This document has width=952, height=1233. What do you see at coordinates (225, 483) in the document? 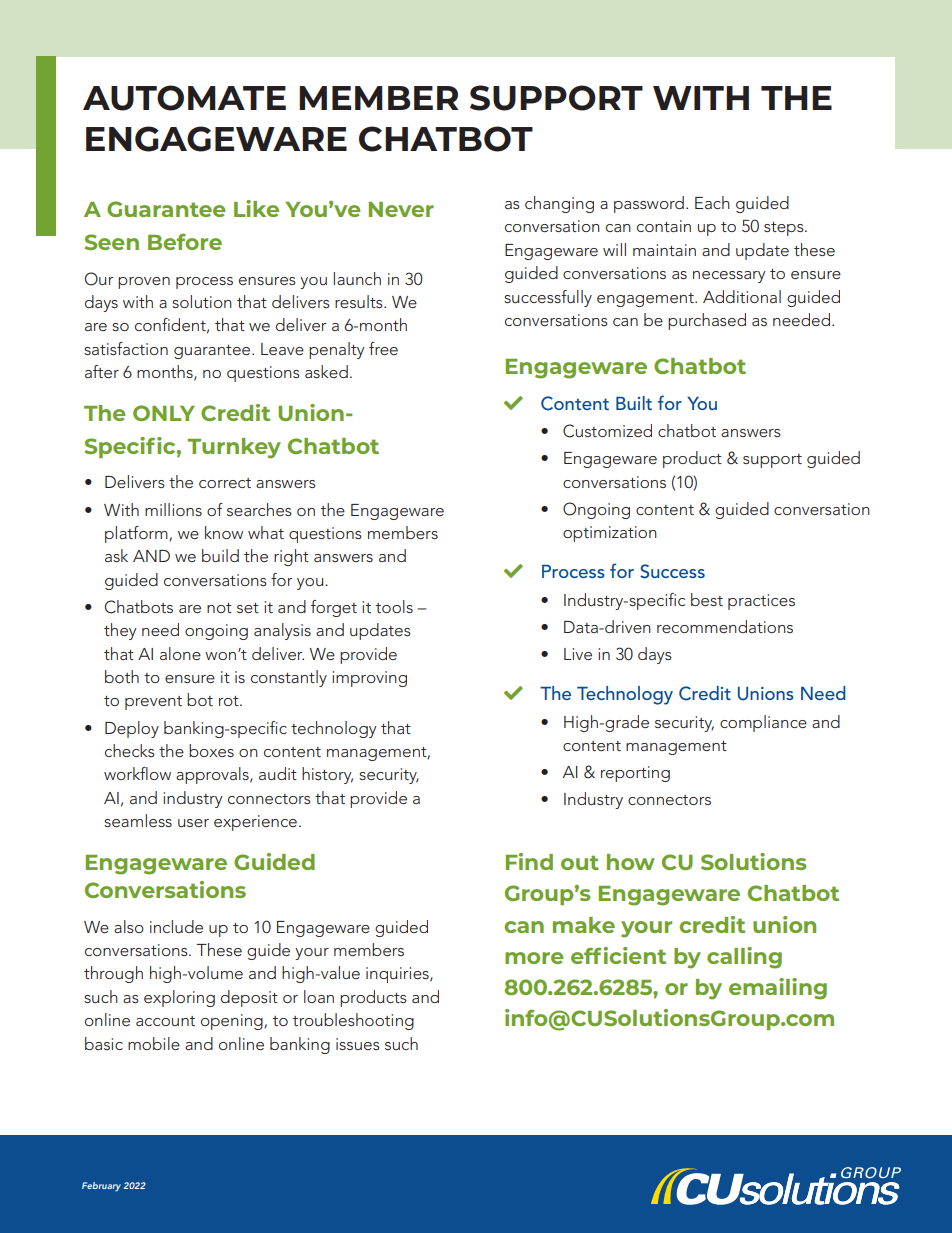
I see `correct` at bounding box center [225, 483].
